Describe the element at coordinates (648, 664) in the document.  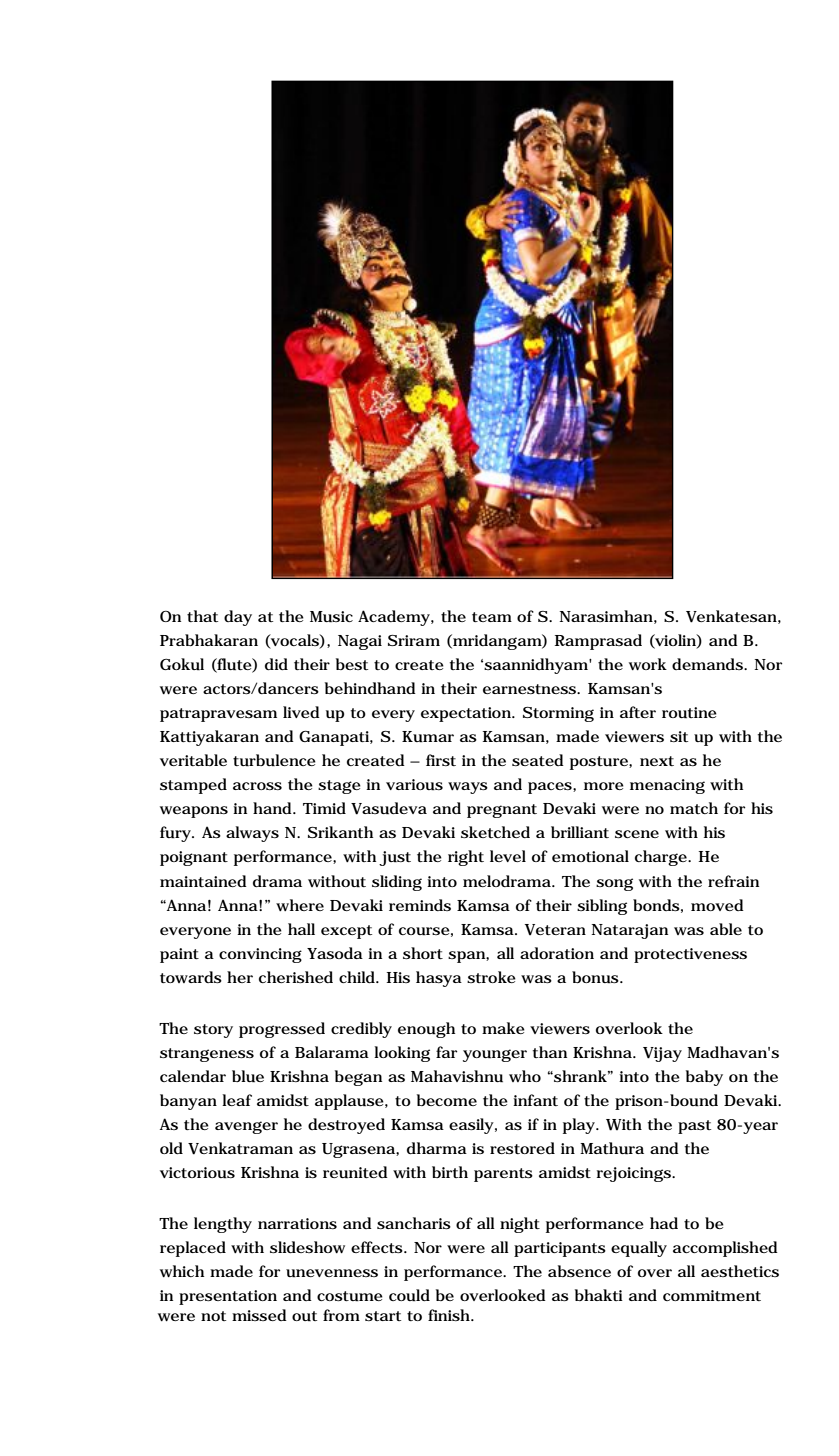
I see `work` at that location.
